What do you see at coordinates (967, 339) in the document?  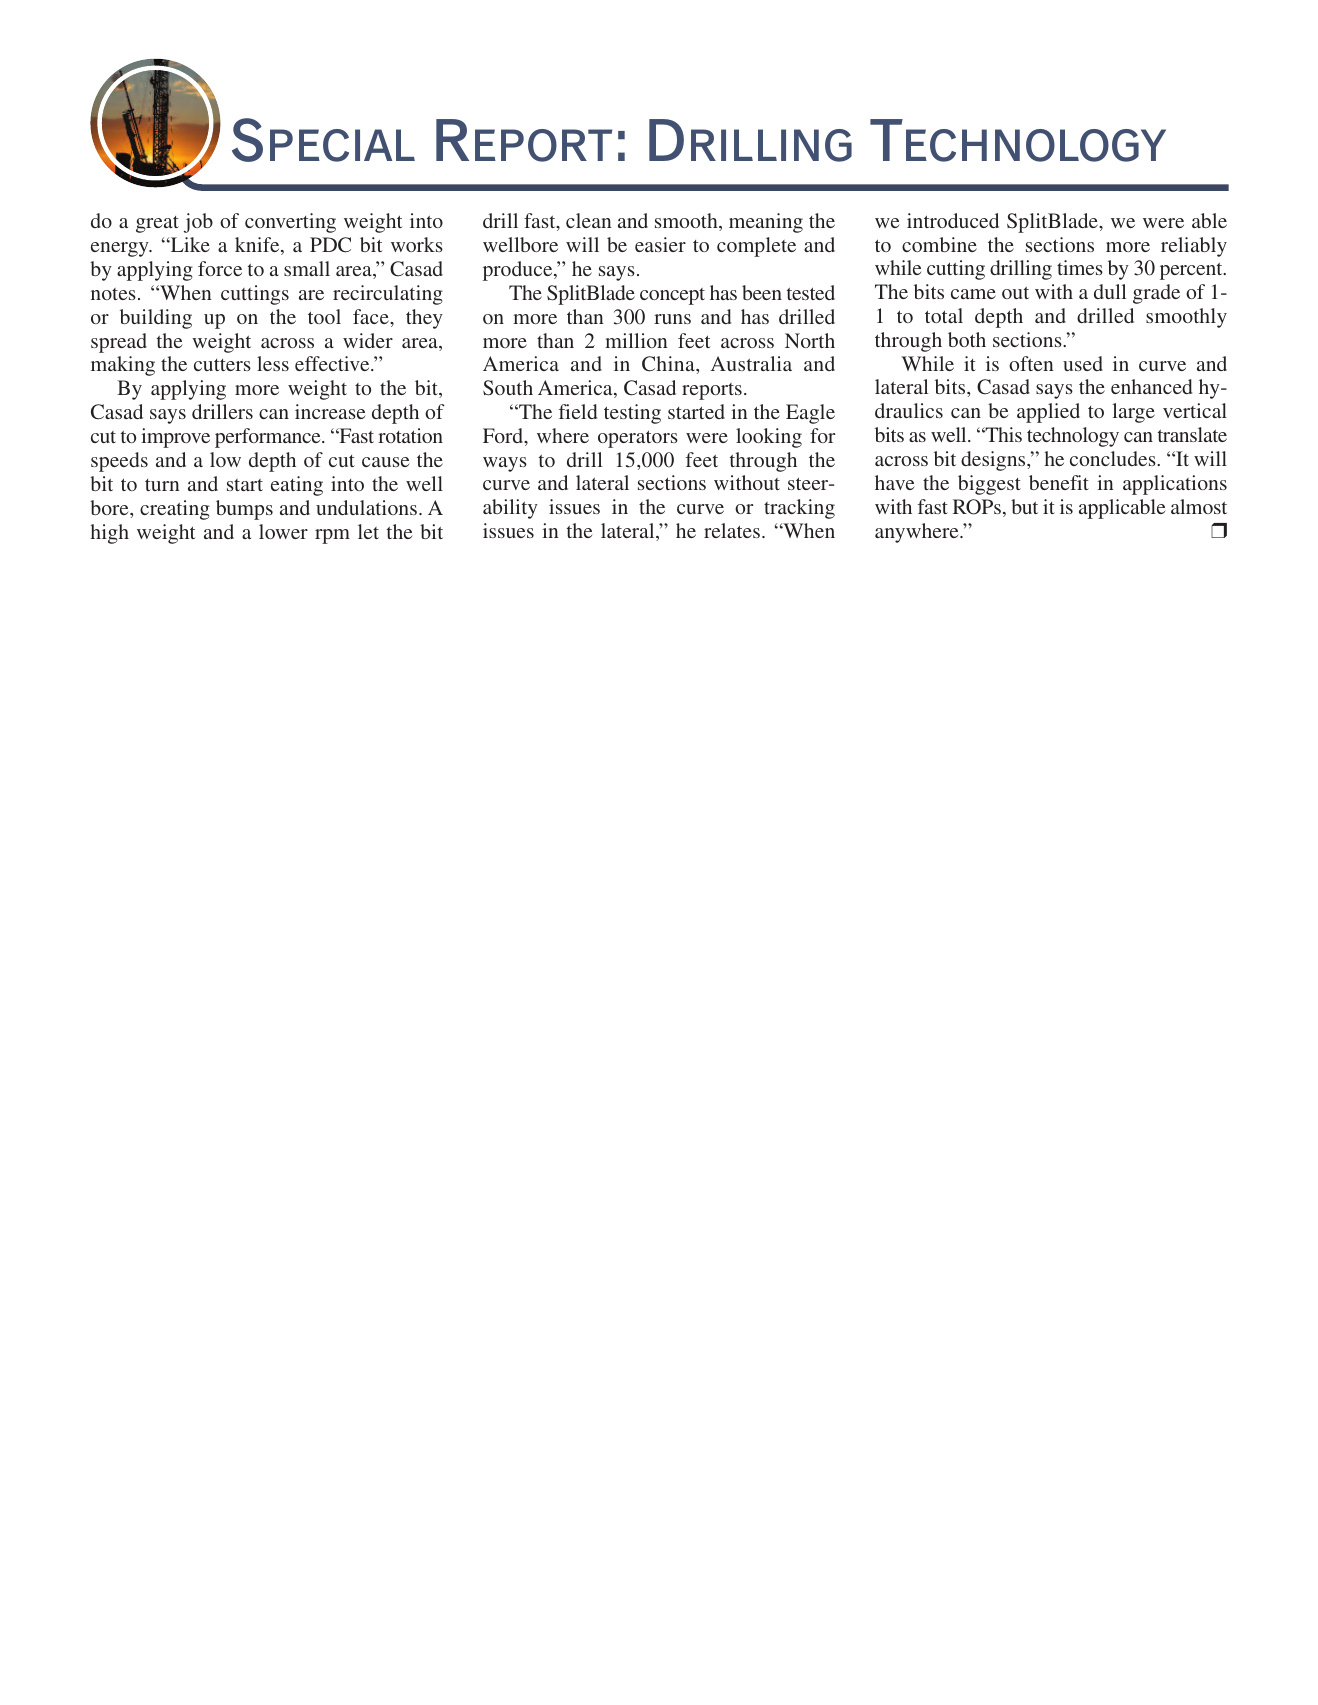 I see `both` at bounding box center [967, 339].
